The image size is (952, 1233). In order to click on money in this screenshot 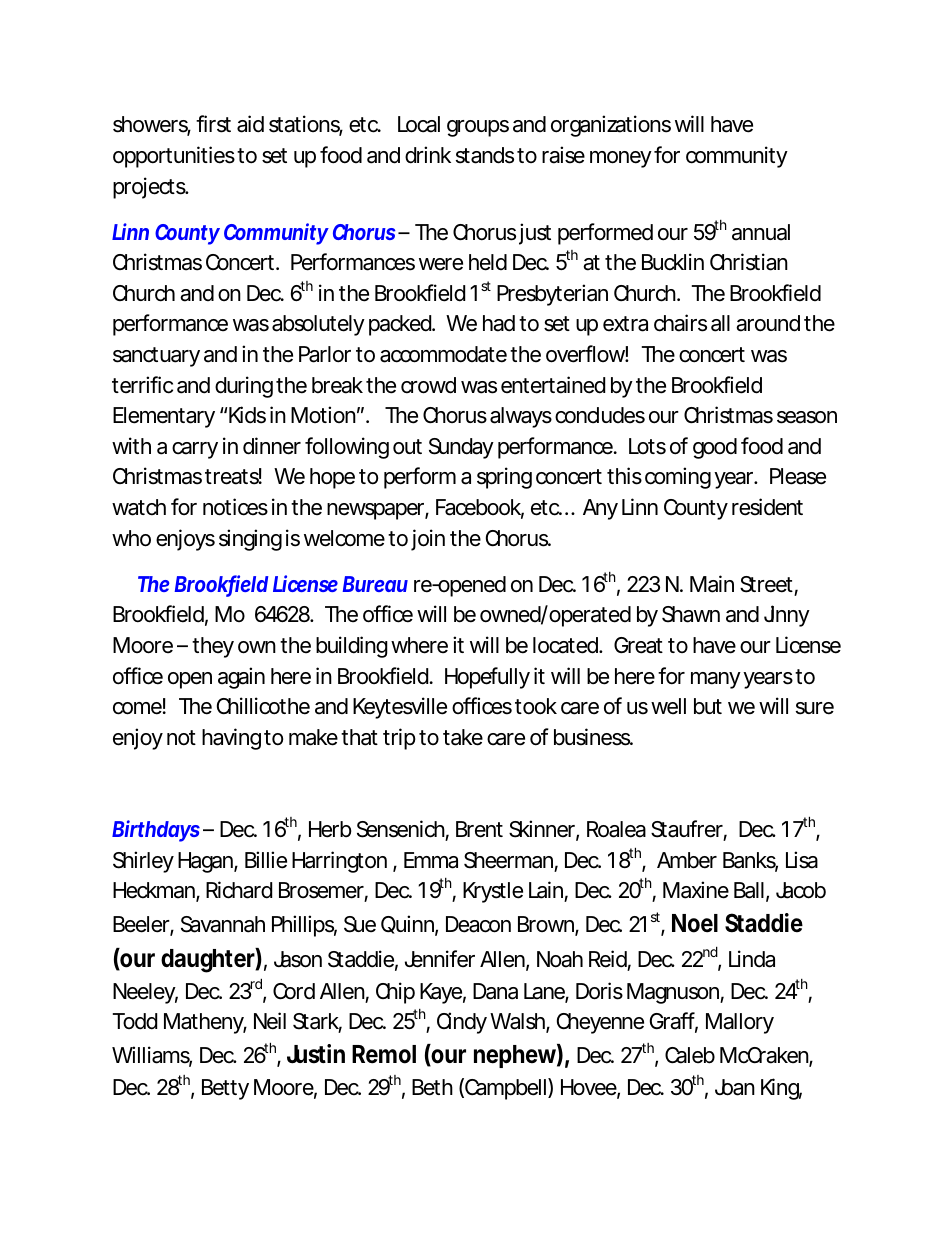, I will do `click(621, 159)`.
